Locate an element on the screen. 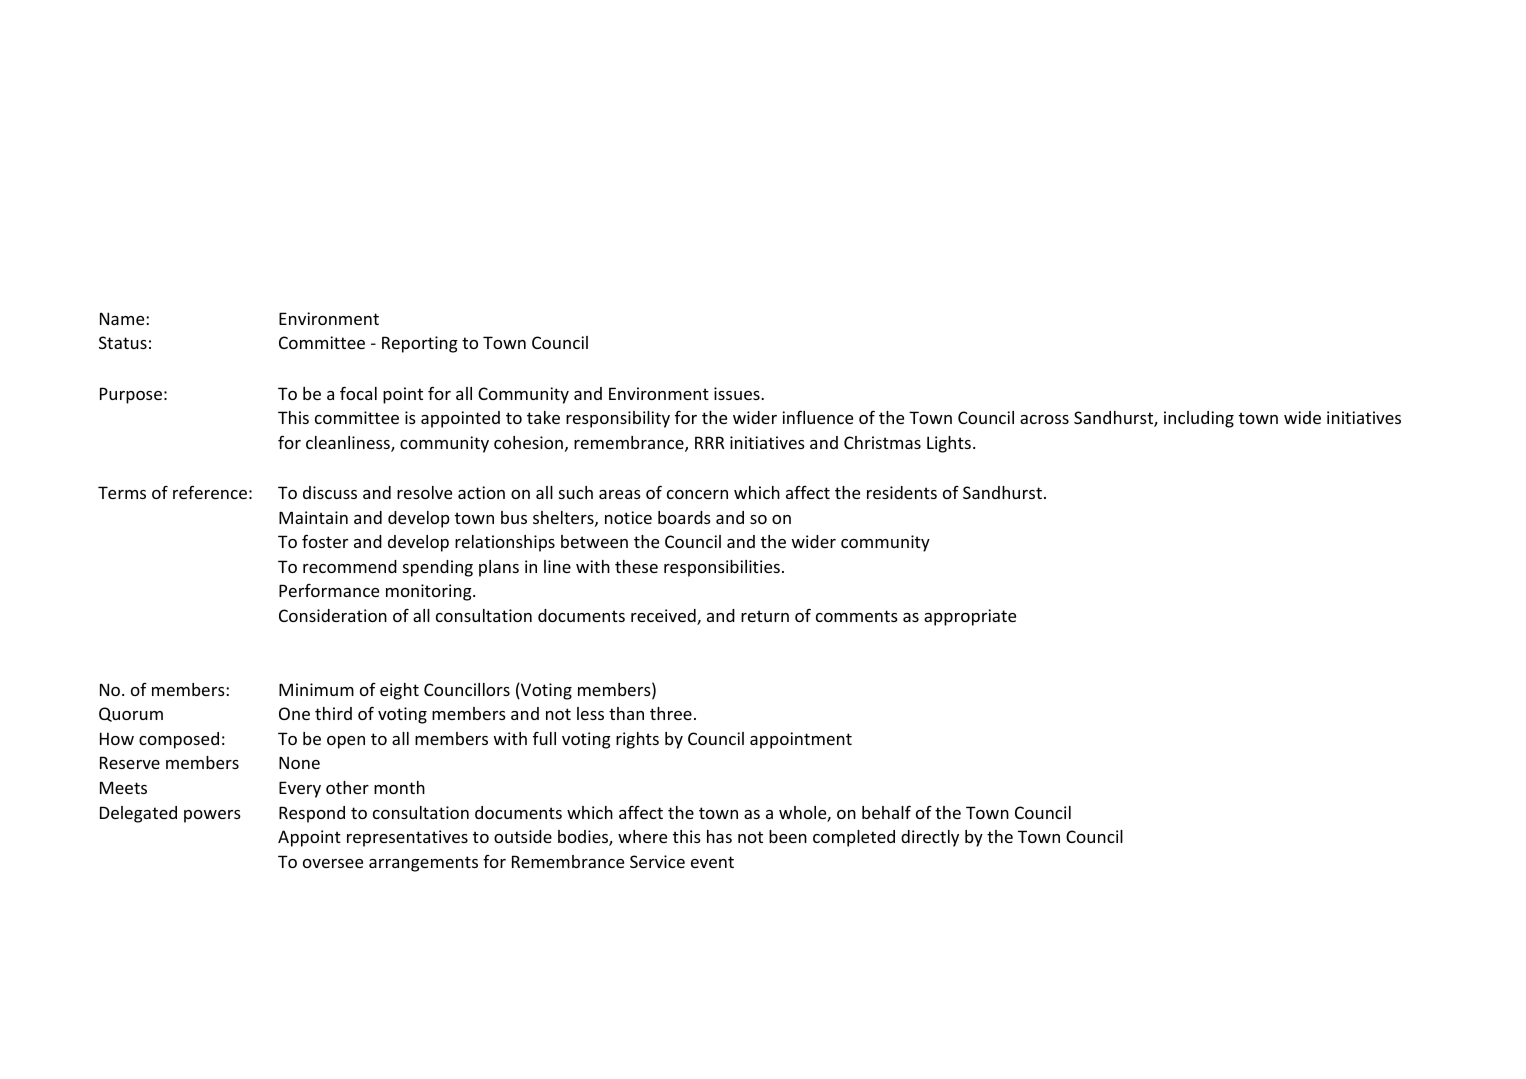 This screenshot has height=1079, width=1526. oversee is located at coordinates (333, 863).
